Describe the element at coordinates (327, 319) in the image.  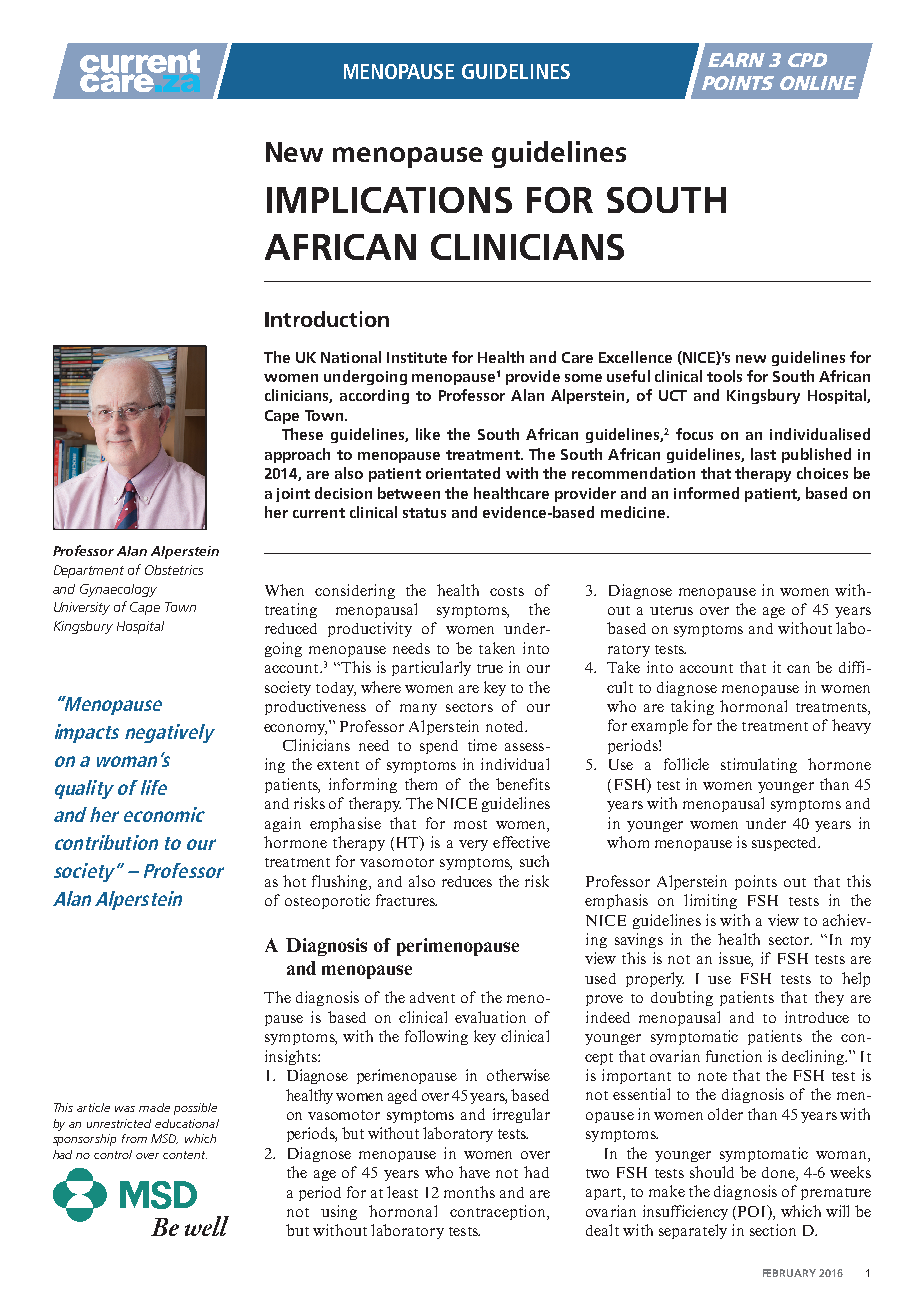
I see `Introduction` at that location.
